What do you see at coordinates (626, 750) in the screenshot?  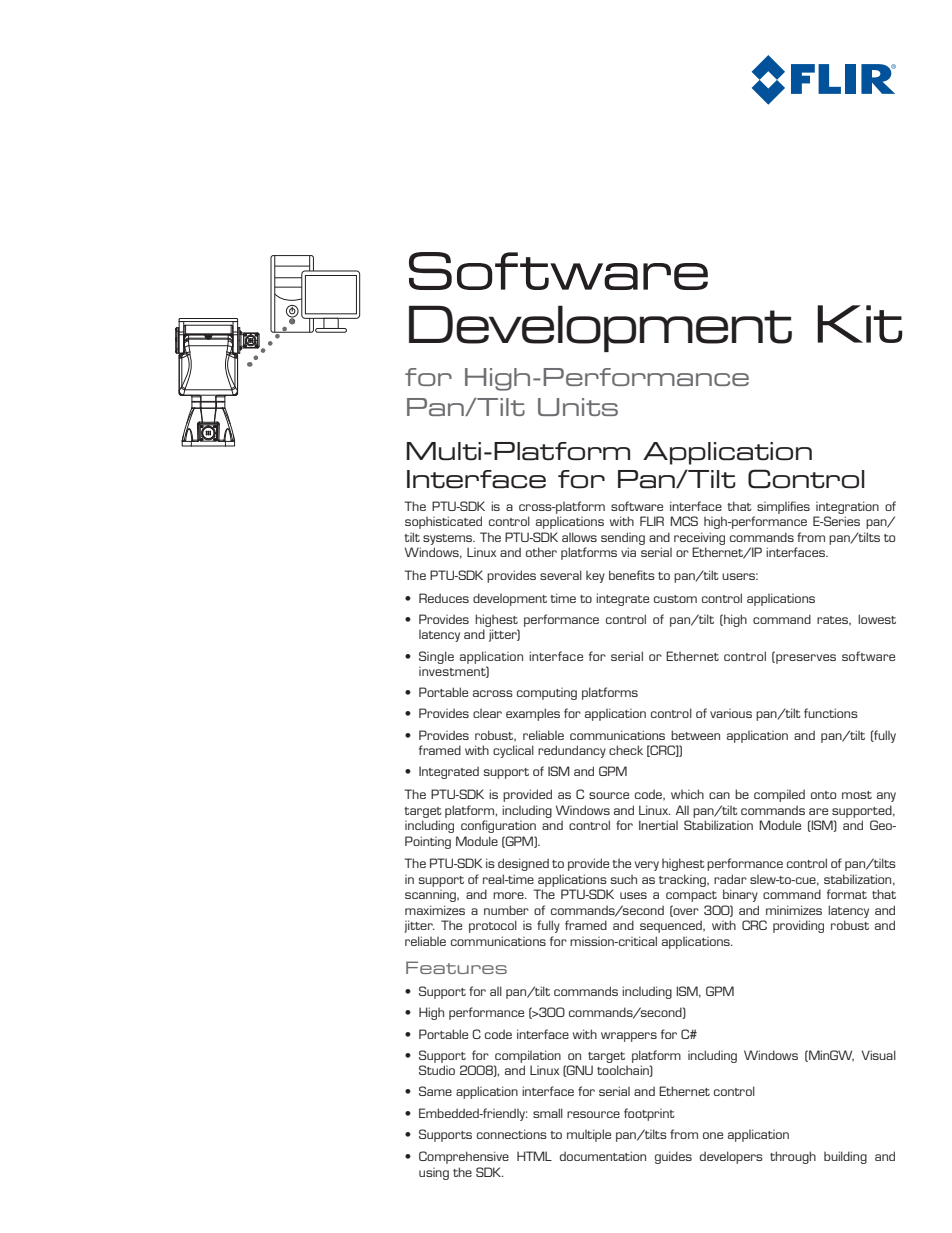 I see `check` at bounding box center [626, 750].
